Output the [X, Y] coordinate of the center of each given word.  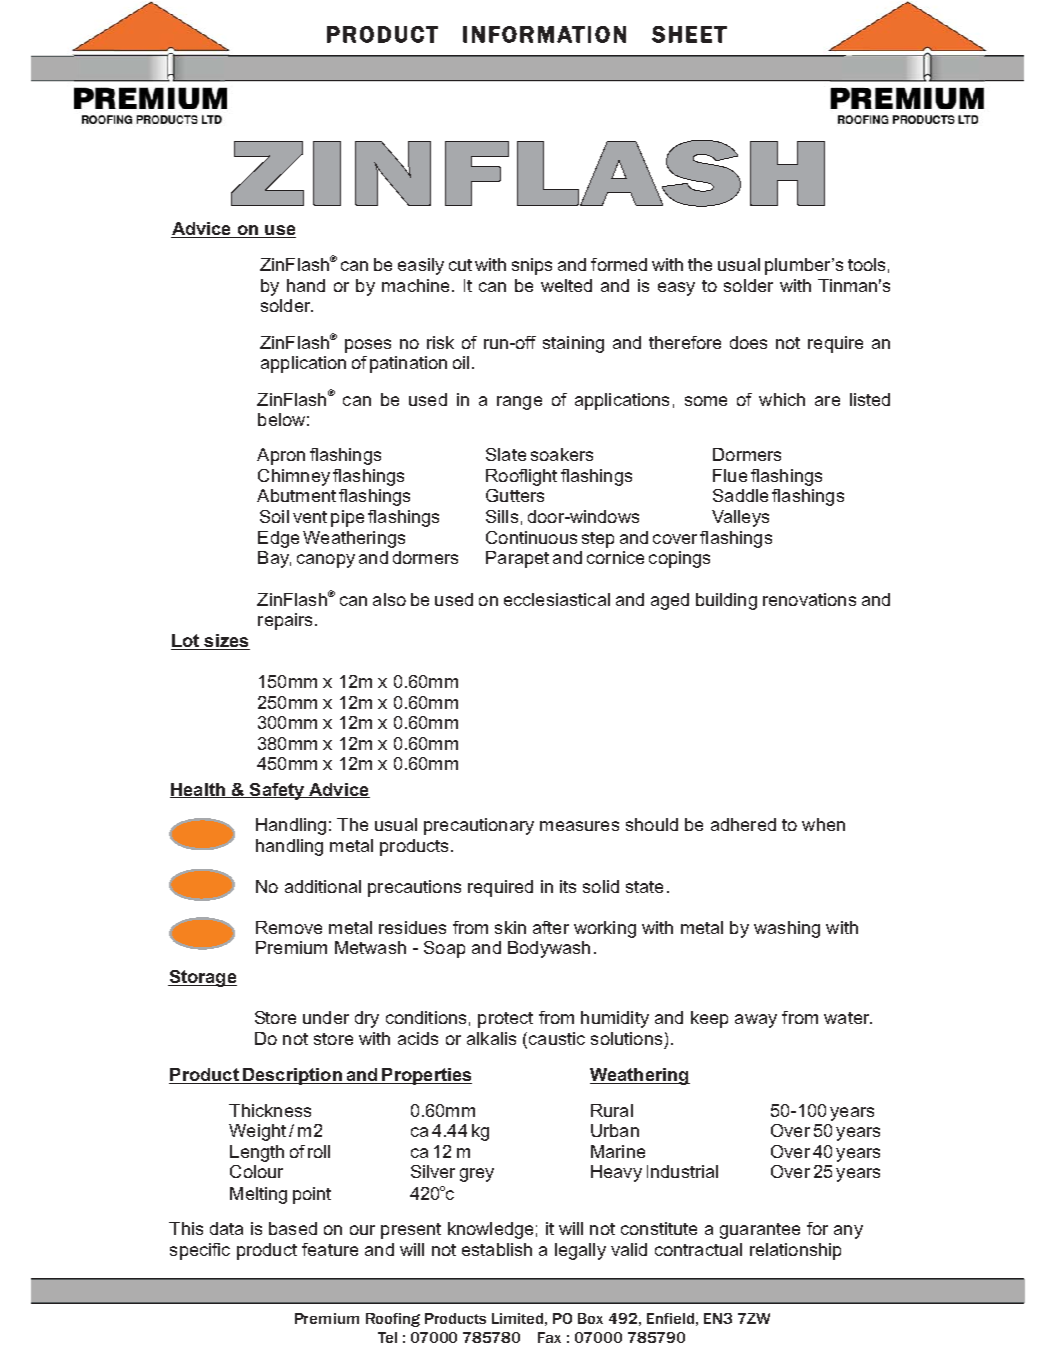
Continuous [531, 537]
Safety [277, 791]
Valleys [740, 518]
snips [532, 266]
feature [330, 1249]
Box [590, 1318]
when [823, 824]
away [756, 1021]
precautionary [479, 826]
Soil [274, 516]
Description [292, 1076]
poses [368, 346]
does [748, 342]
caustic [557, 1038]
